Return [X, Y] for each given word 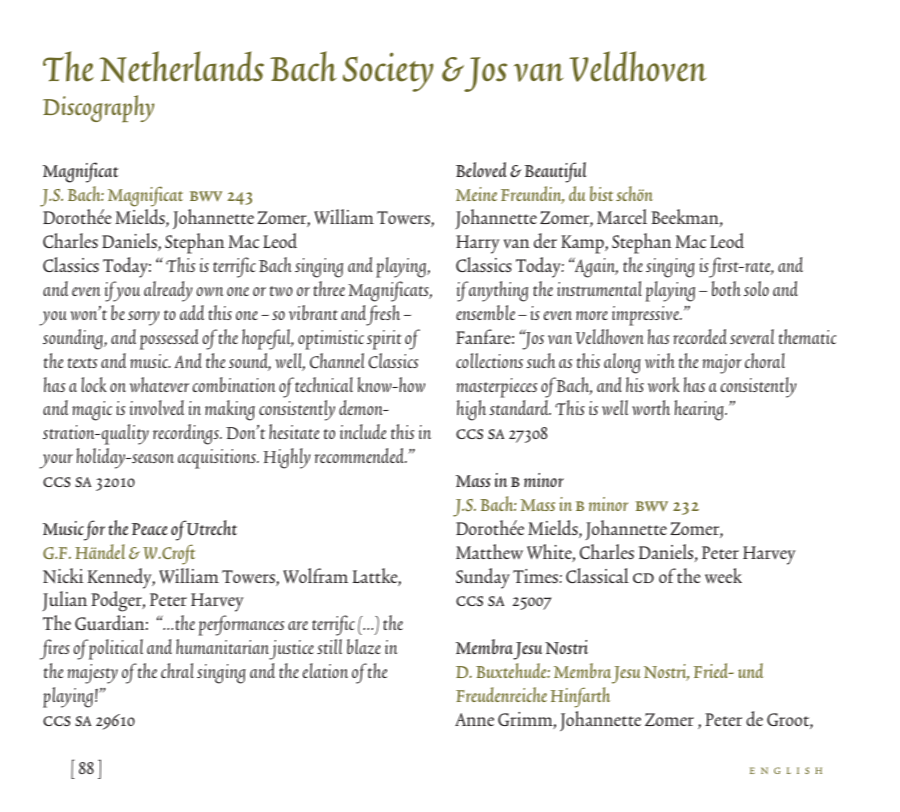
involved [156, 407]
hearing [700, 410]
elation [325, 670]
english [786, 770]
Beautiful [556, 172]
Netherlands [181, 67]
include [363, 431]
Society [388, 72]
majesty [92, 674]
